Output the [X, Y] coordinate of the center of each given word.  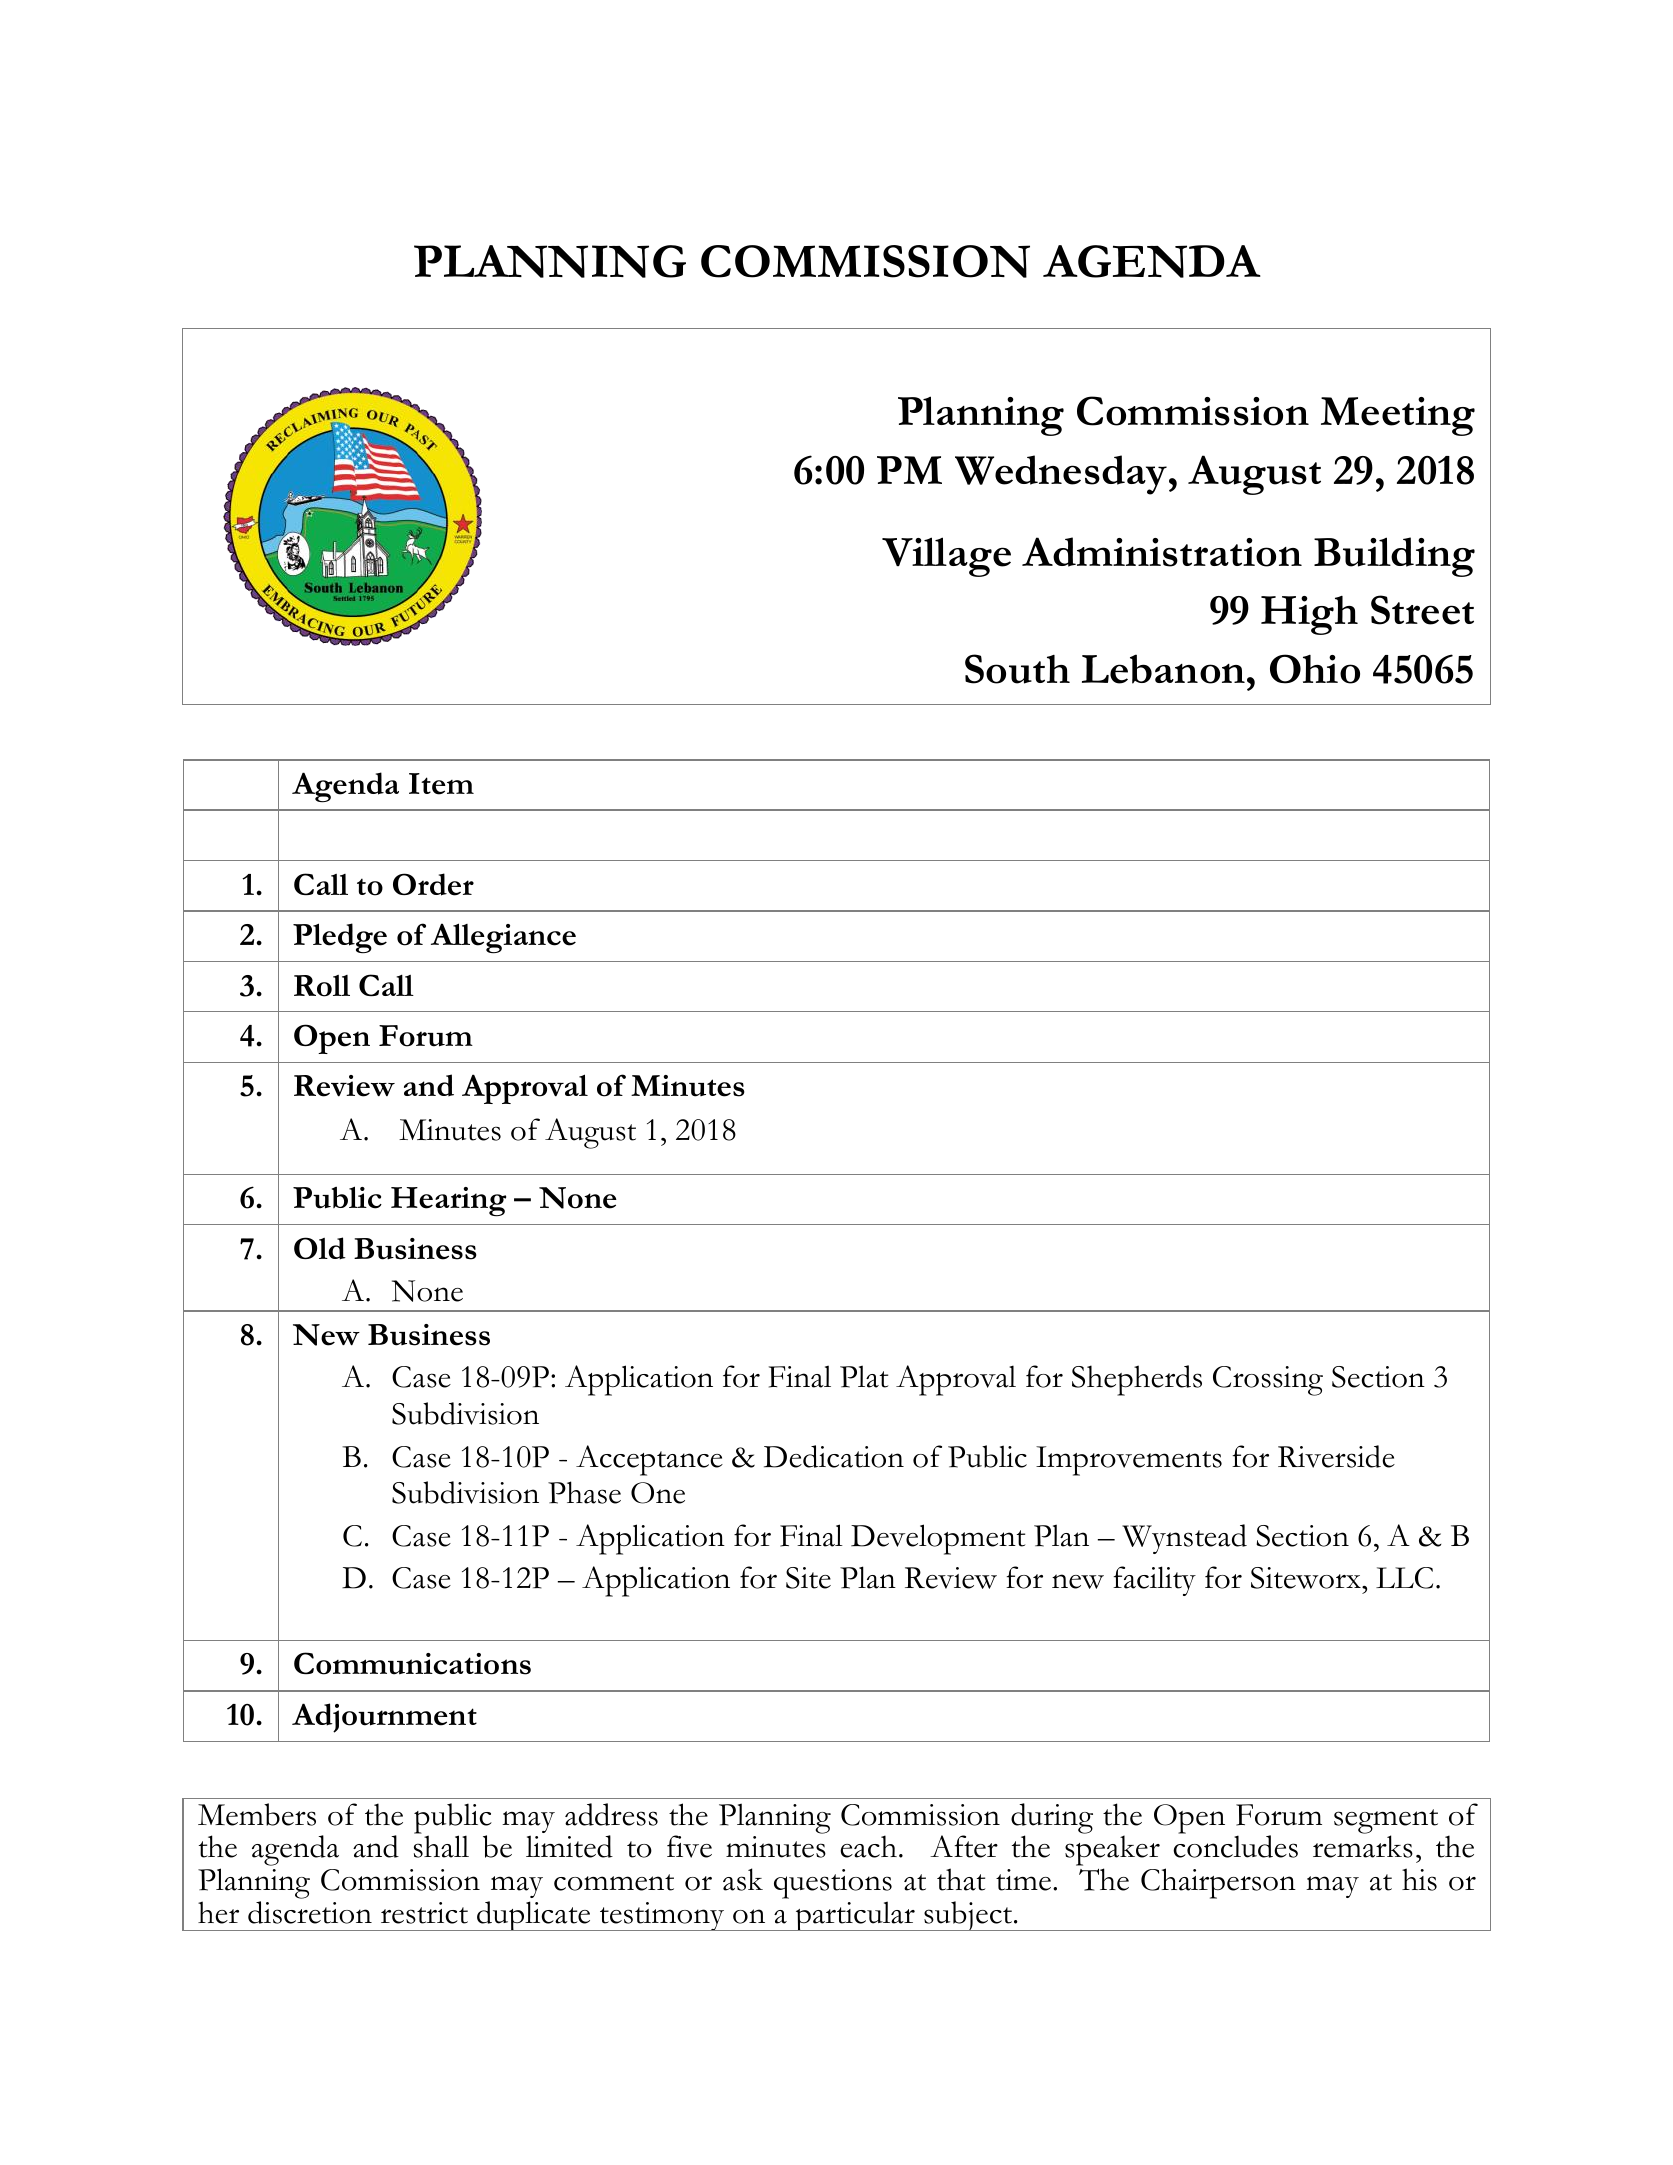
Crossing [1268, 1381]
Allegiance [503, 938]
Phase [584, 1492]
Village [946, 557]
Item [441, 784]
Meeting [1398, 416]
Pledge [340, 938]
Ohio [1315, 669]
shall [441, 1846]
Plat [864, 1376]
